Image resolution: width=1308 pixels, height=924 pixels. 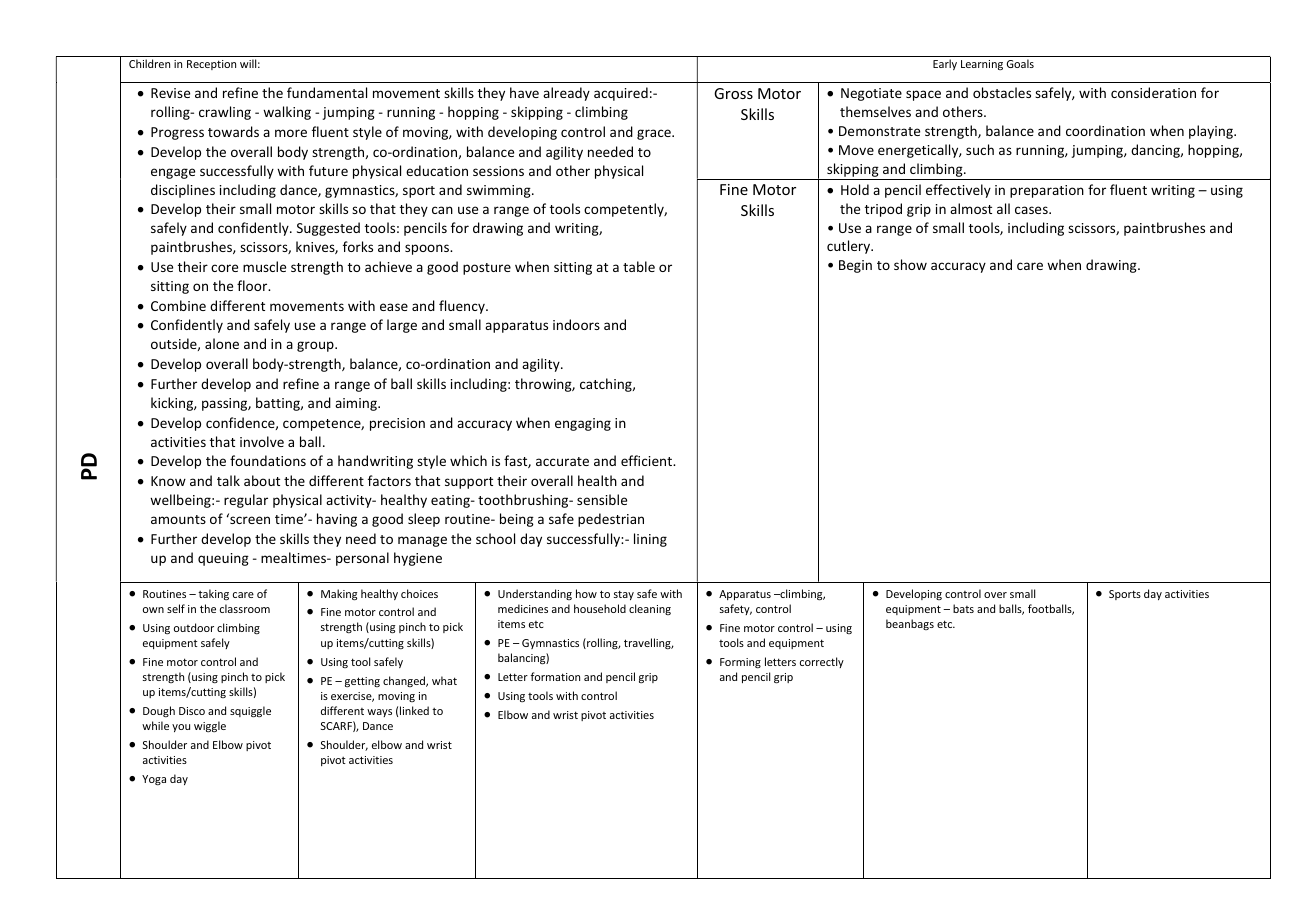 I want to click on stay, so click(x=624, y=595).
